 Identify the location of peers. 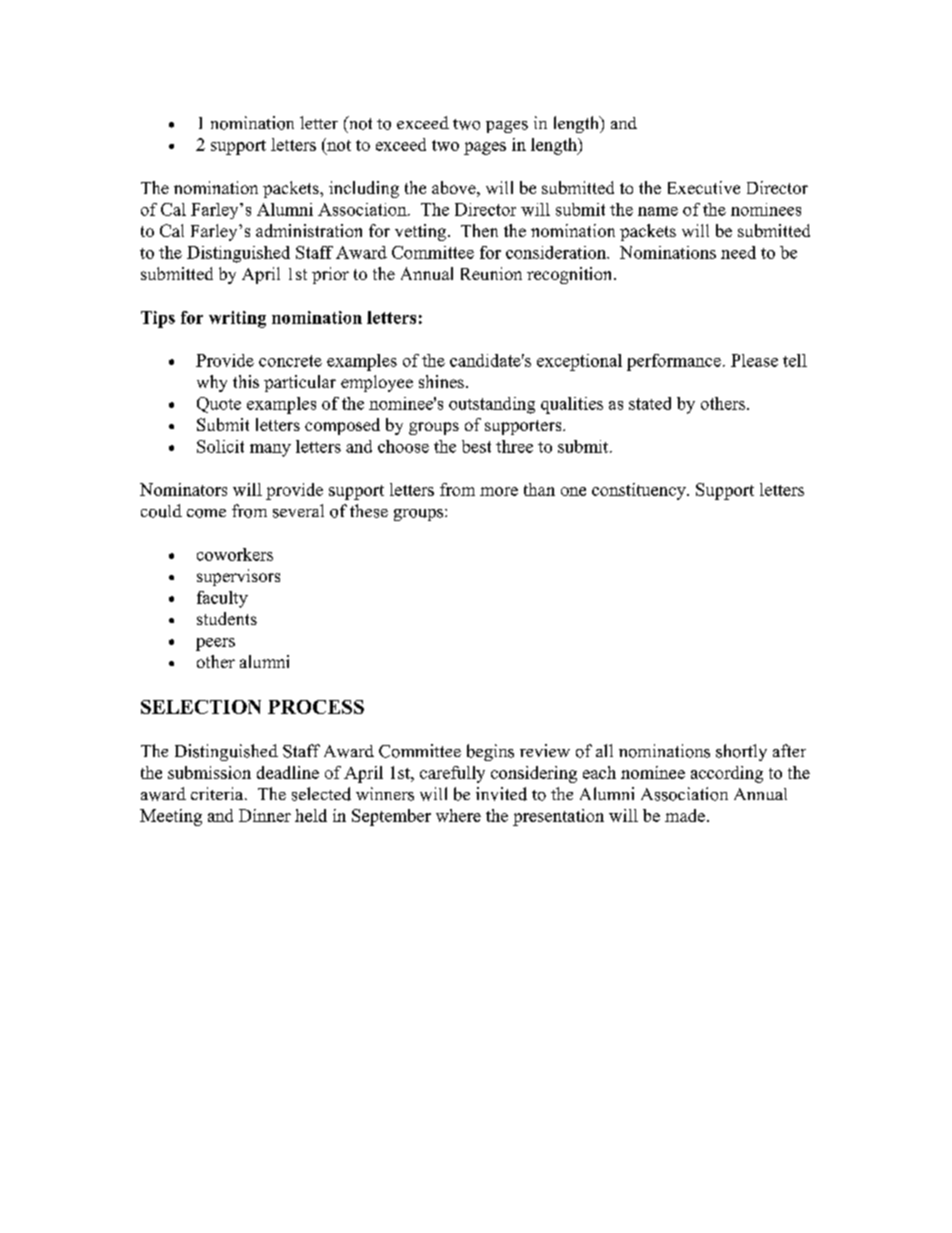
(215, 644).
